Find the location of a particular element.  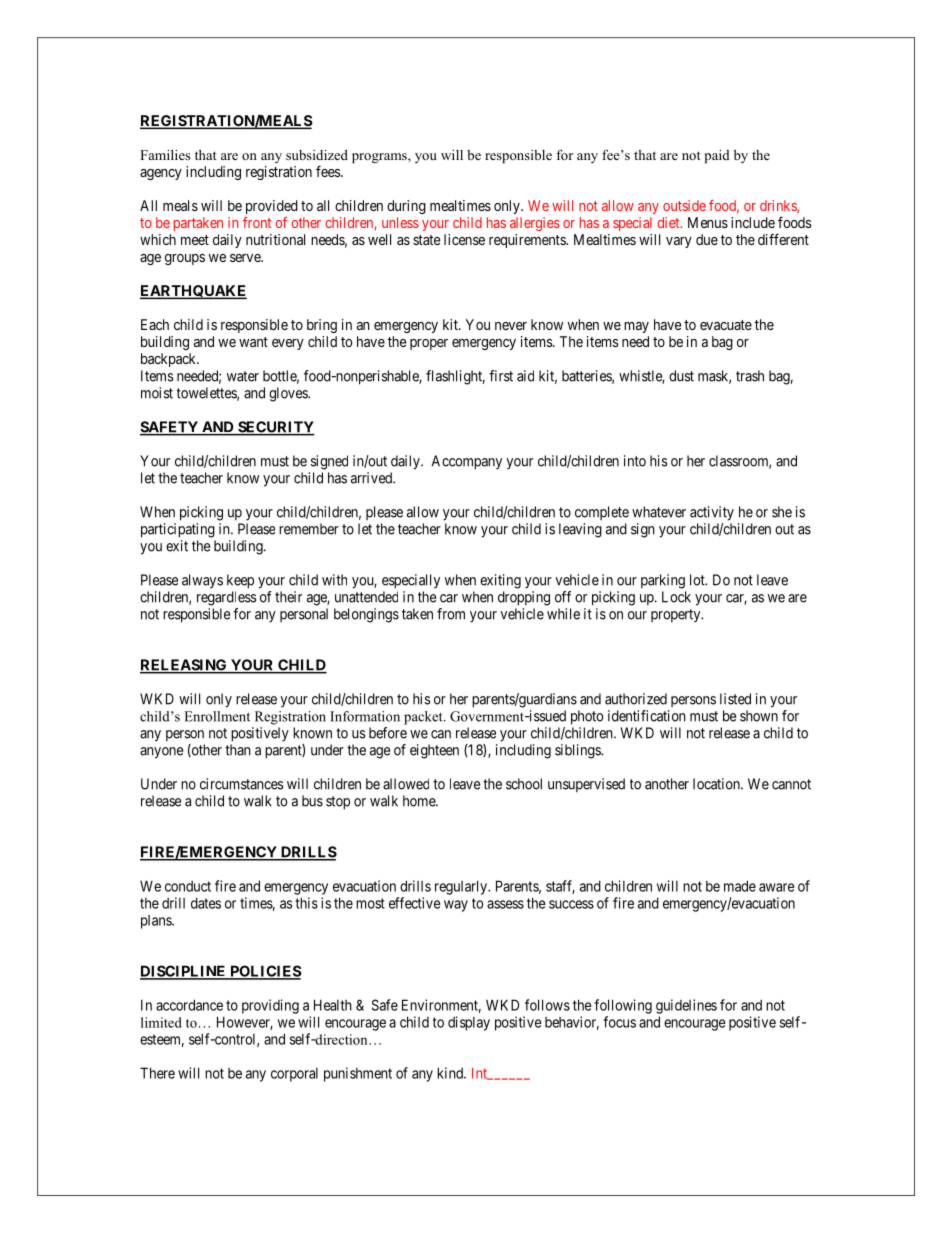

providing is located at coordinates (270, 1006).
